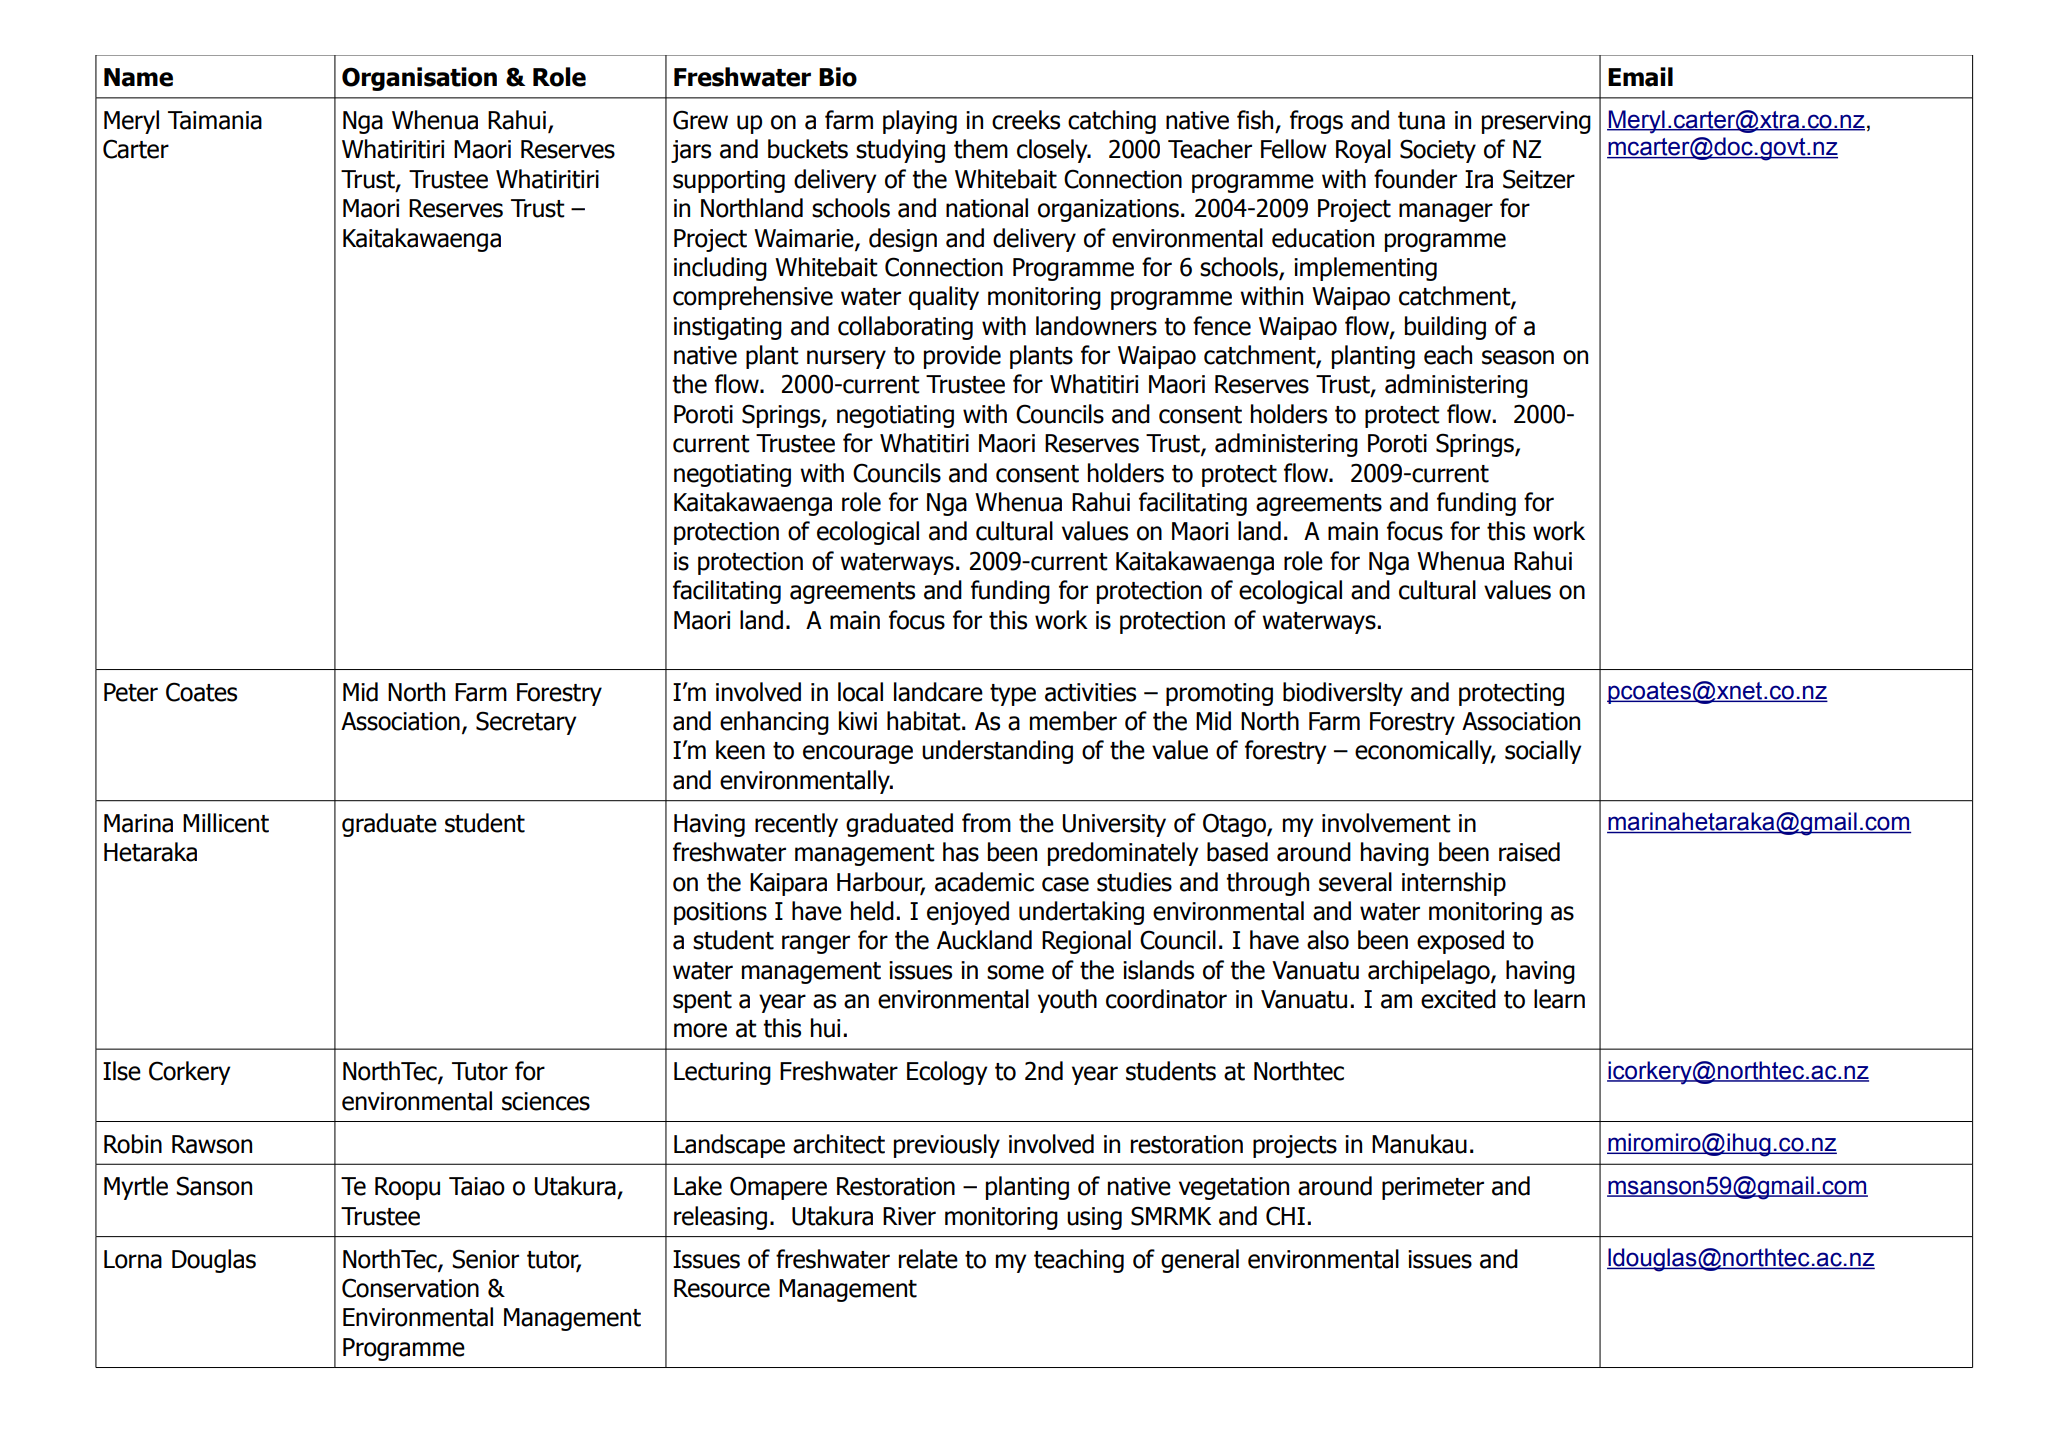 The height and width of the page is (1445, 2045). What do you see at coordinates (131, 692) in the page?
I see `Peter` at bounding box center [131, 692].
